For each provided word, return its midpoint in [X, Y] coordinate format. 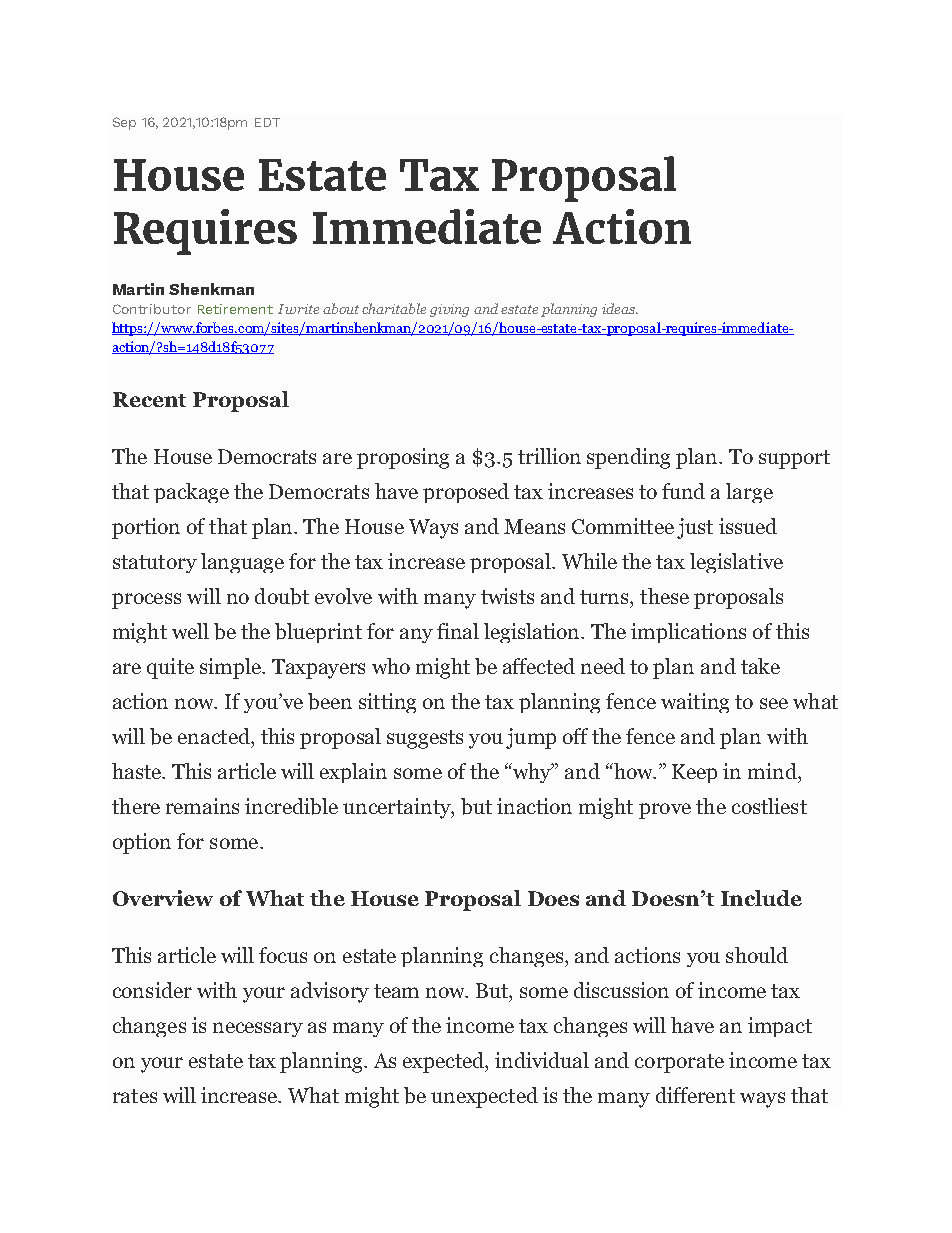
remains [202, 806]
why [532, 773]
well [190, 631]
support [794, 459]
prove [665, 811]
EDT [267, 122]
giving [449, 310]
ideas [619, 308]
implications [688, 633]
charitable [394, 308]
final [458, 631]
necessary [258, 1029]
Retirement [235, 309]
